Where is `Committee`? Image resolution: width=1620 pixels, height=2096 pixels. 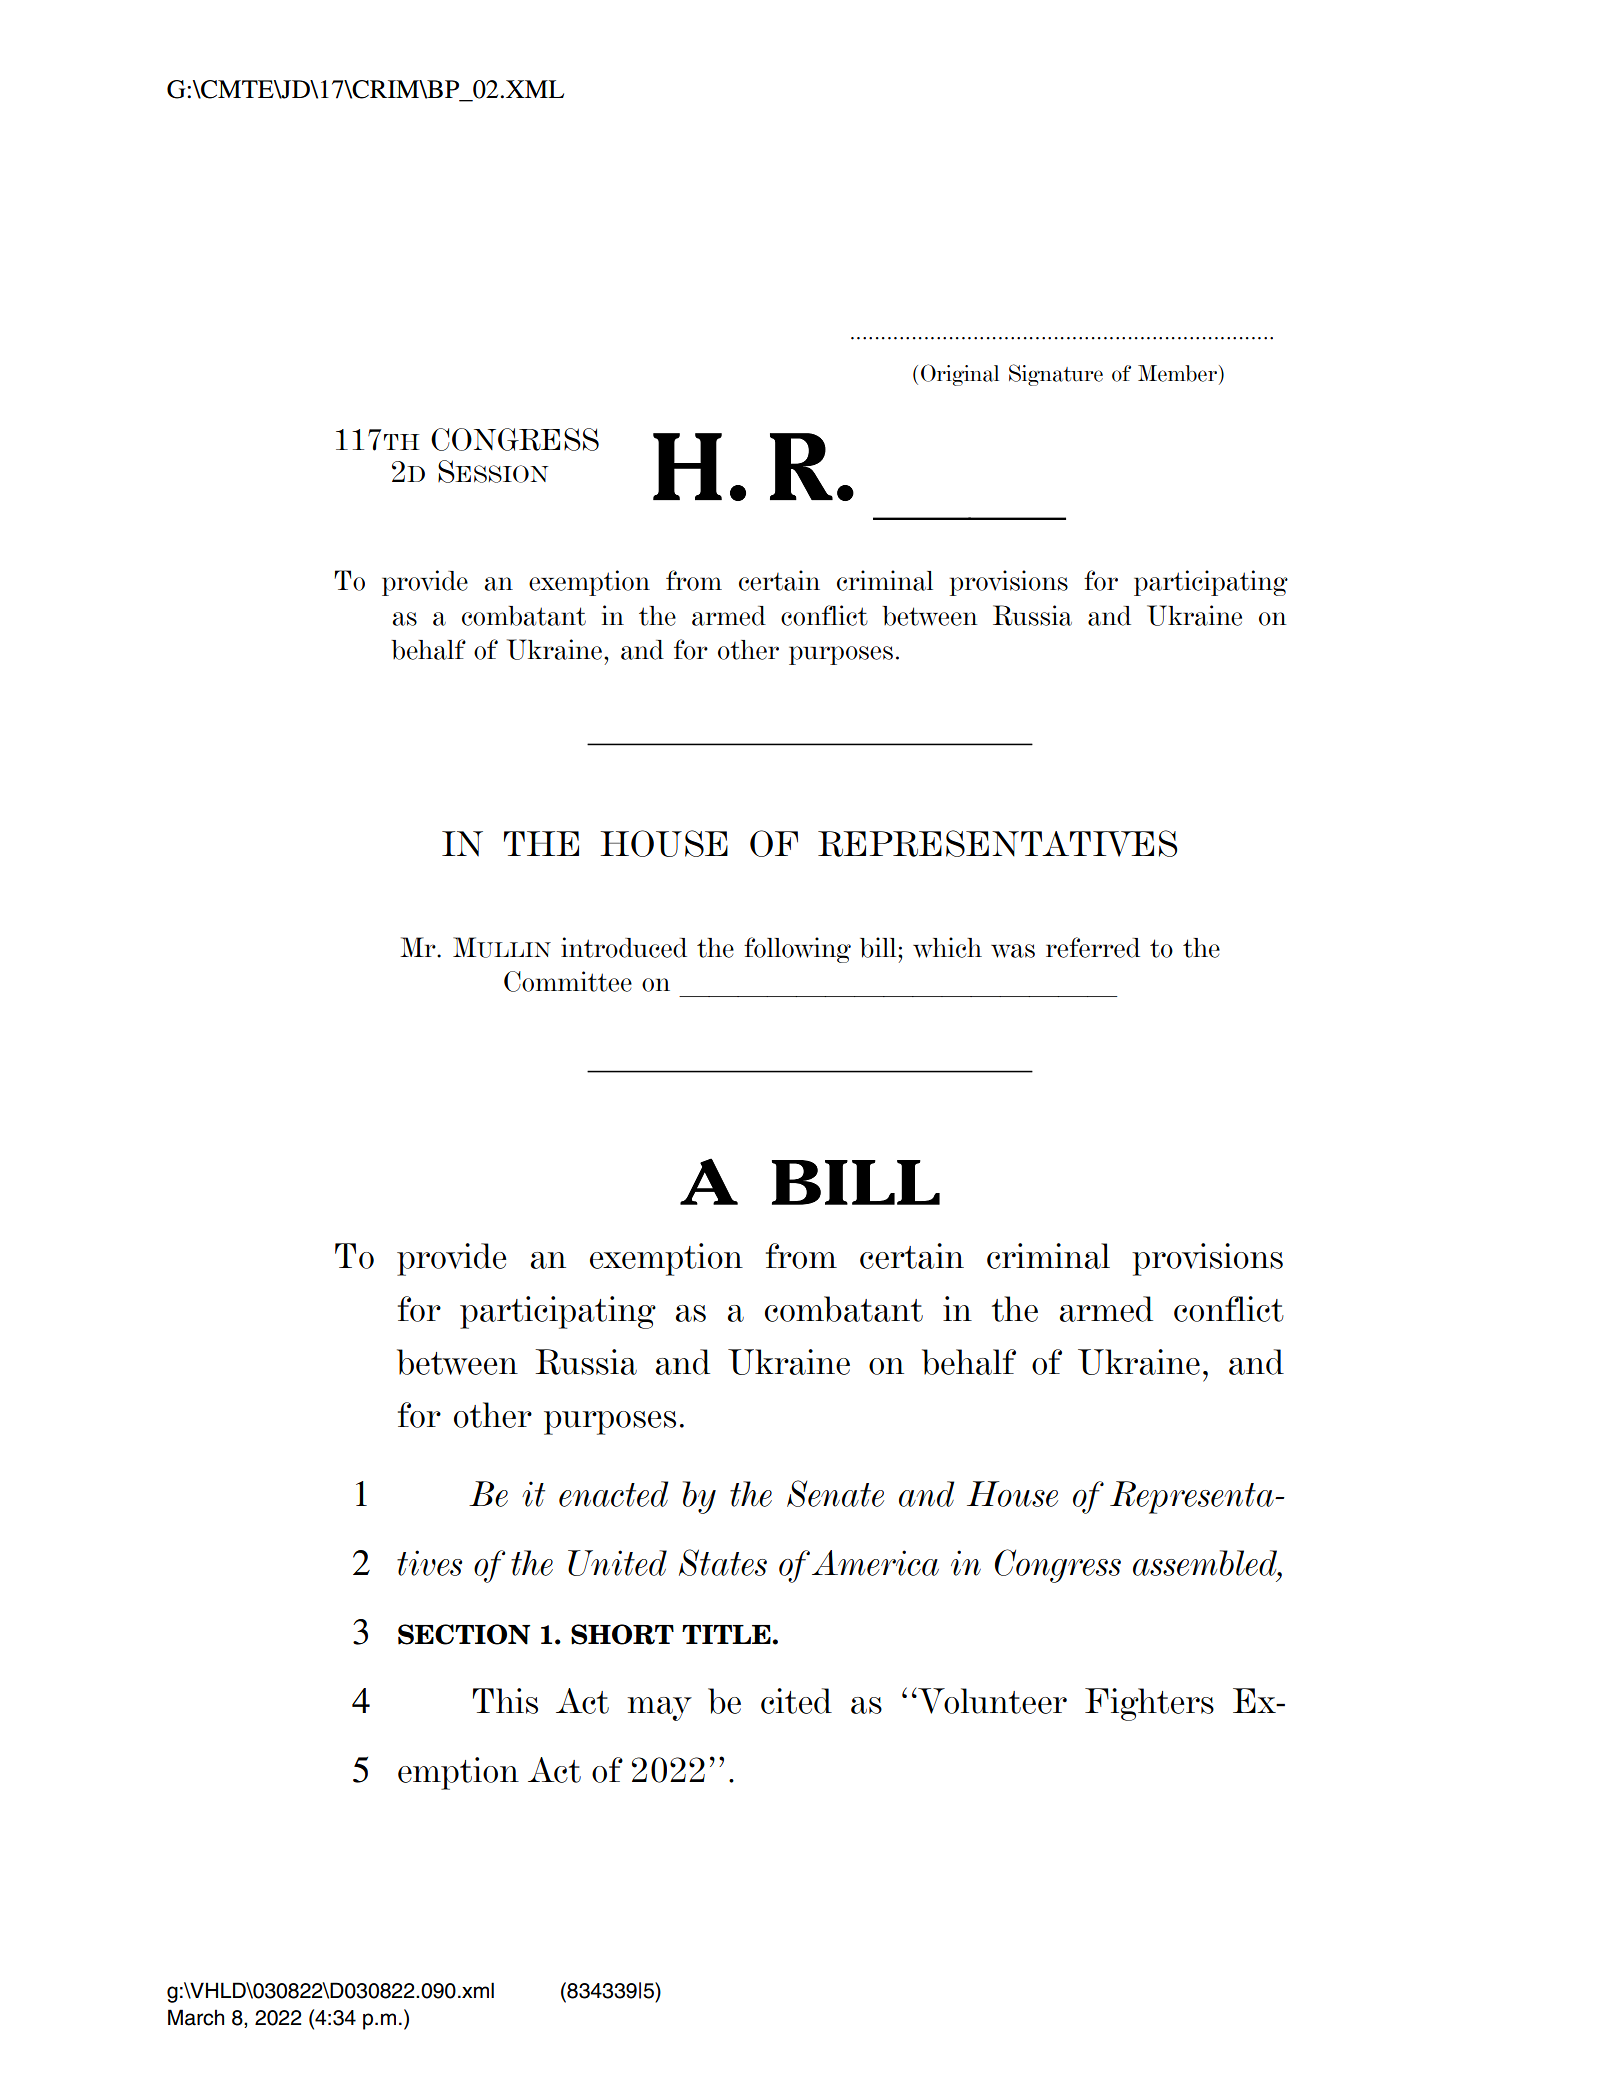 Committee is located at coordinates (568, 981).
